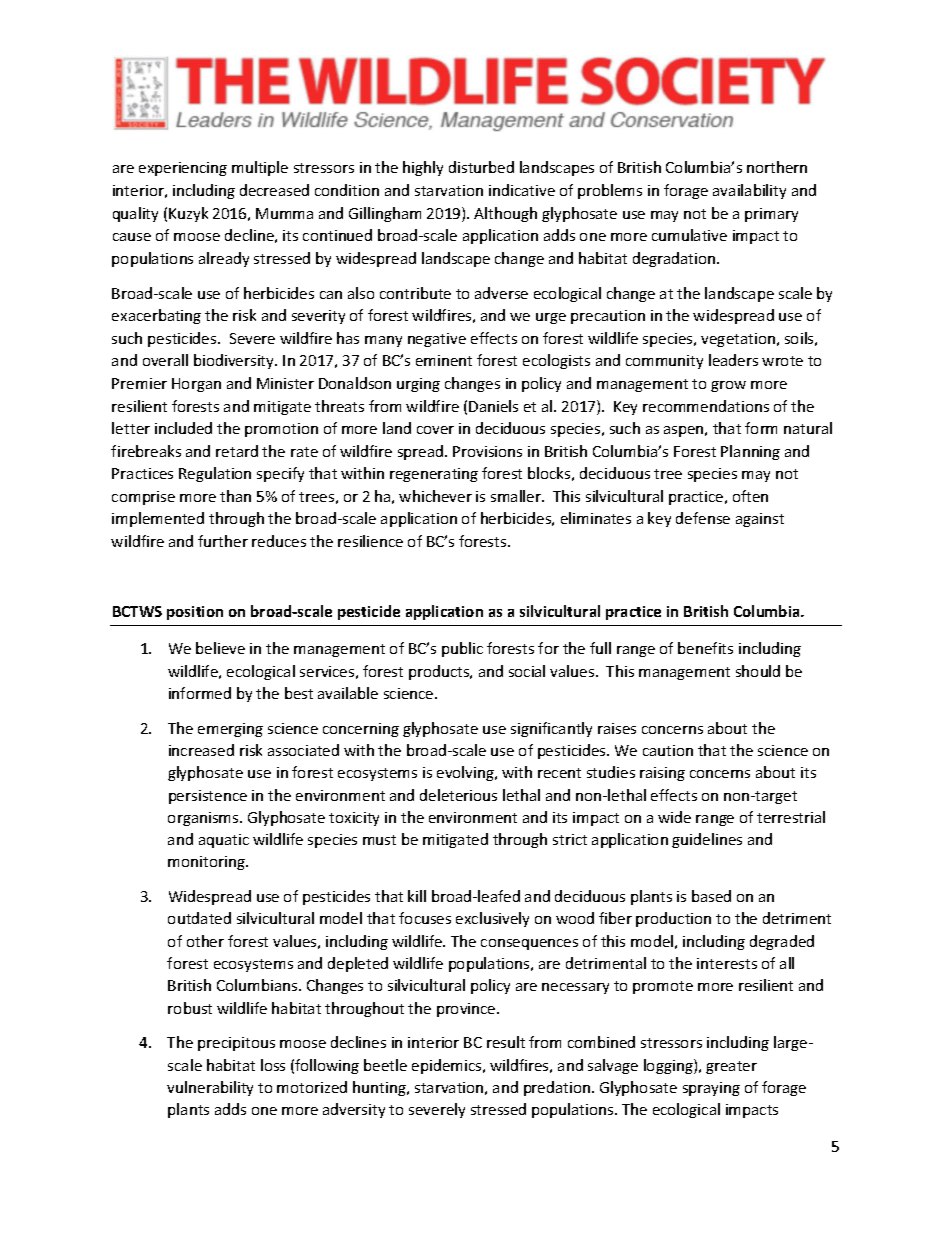 Image resolution: width=952 pixels, height=1233 pixels. What do you see at coordinates (220, 648) in the page?
I see `believe` at bounding box center [220, 648].
